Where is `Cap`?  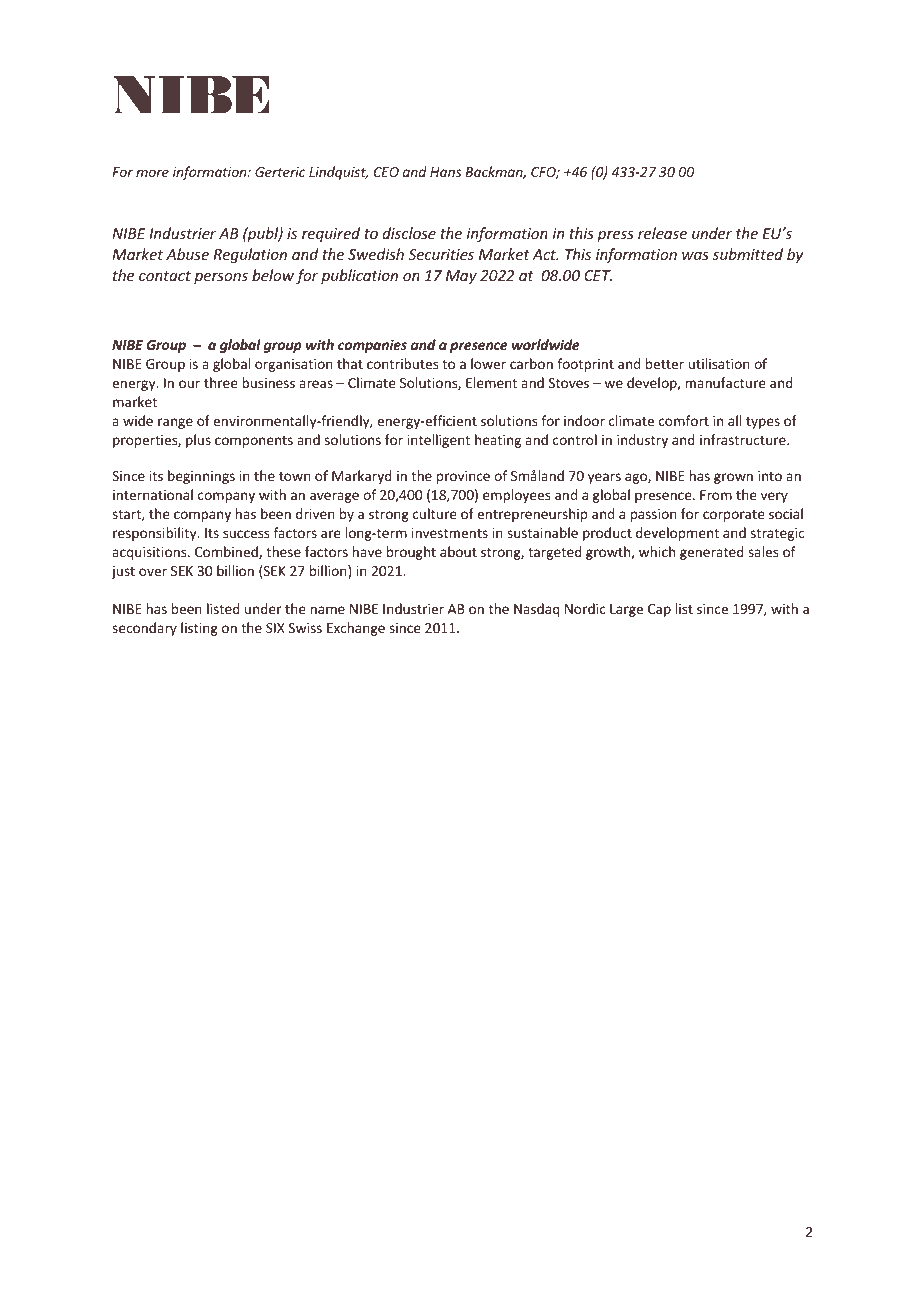
Cap is located at coordinates (659, 610).
